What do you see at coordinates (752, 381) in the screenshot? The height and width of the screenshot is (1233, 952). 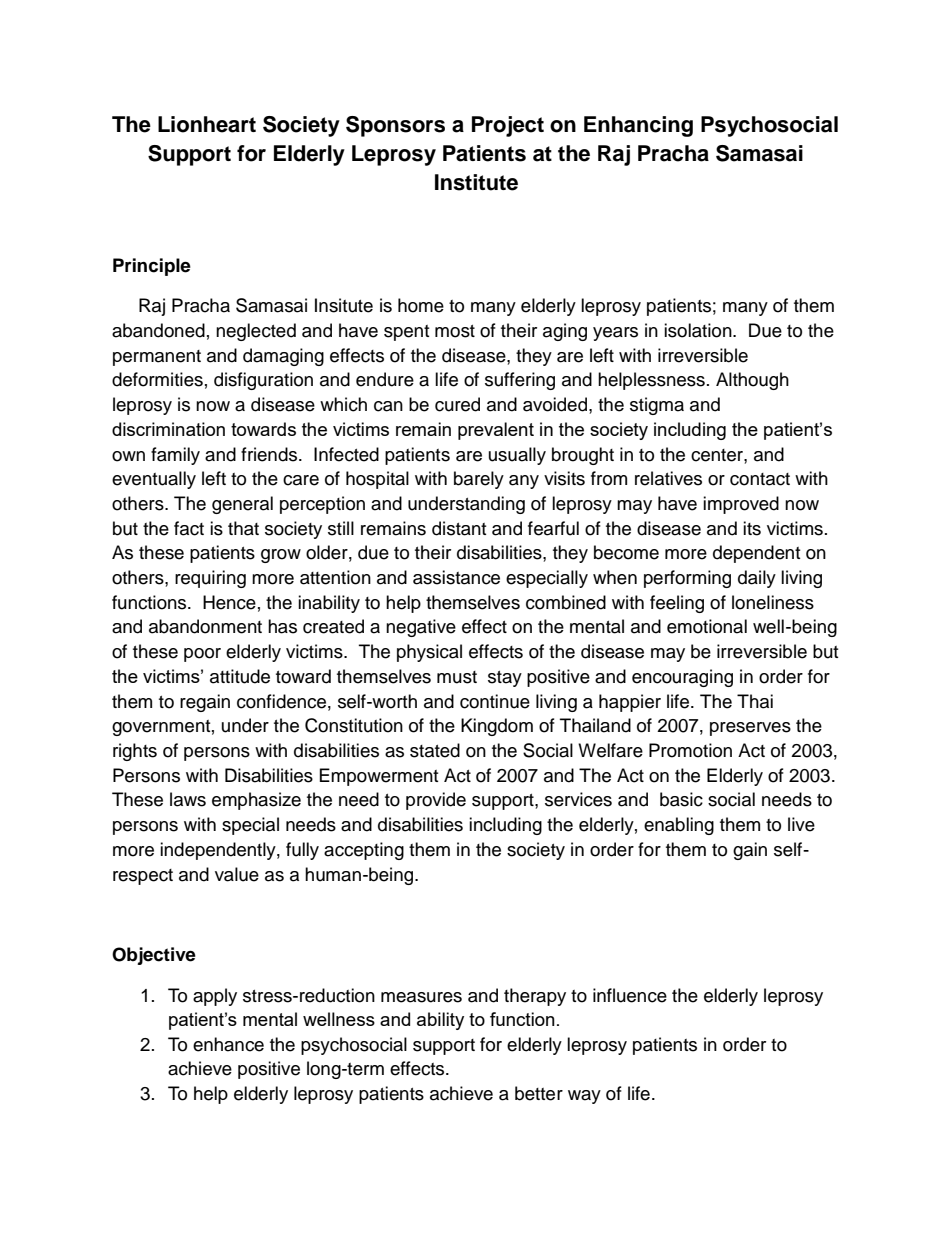 I see `Although` at bounding box center [752, 381].
